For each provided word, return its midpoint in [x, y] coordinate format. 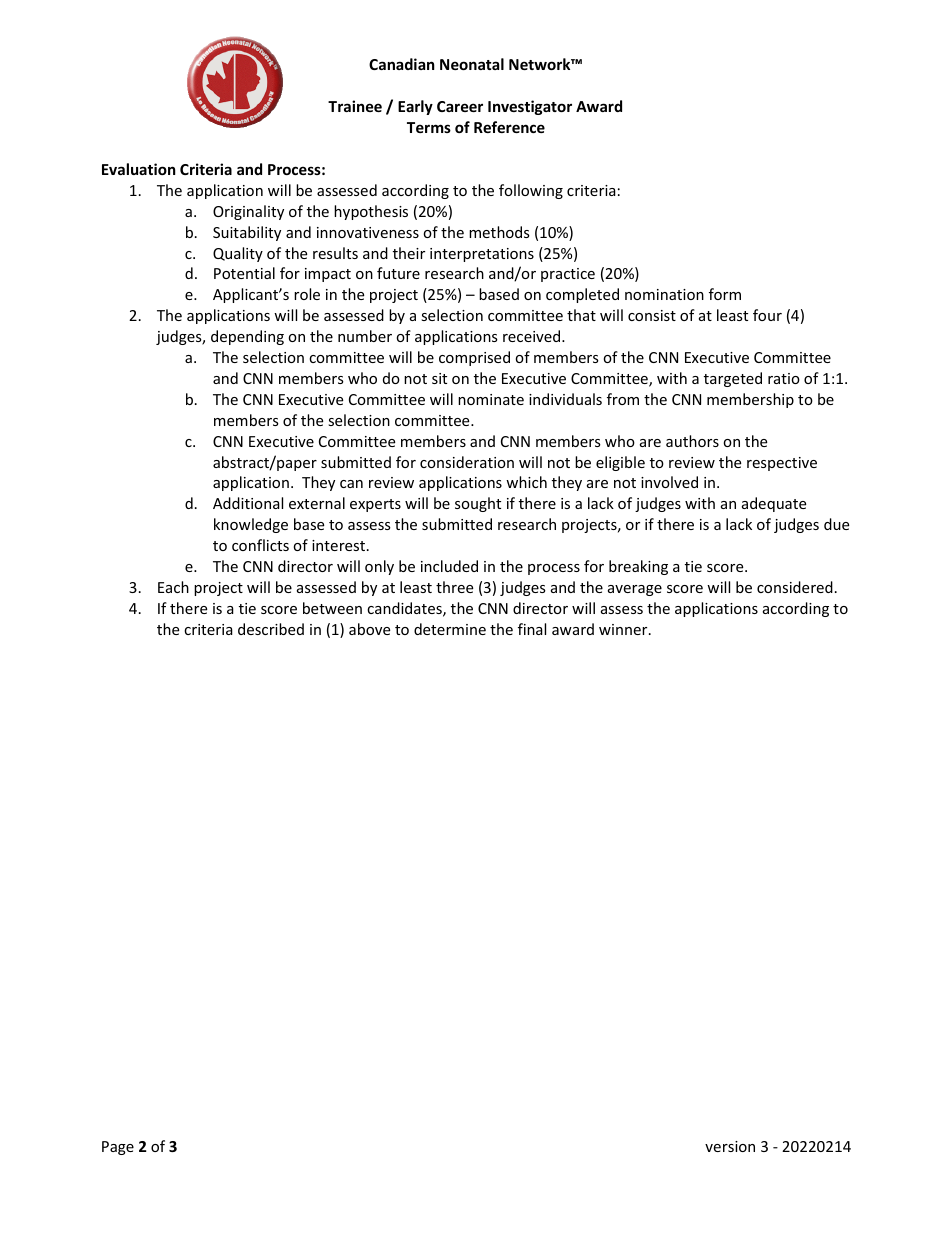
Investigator [530, 107]
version [730, 1146]
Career [460, 106]
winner [624, 629]
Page [118, 1148]
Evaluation [139, 169]
